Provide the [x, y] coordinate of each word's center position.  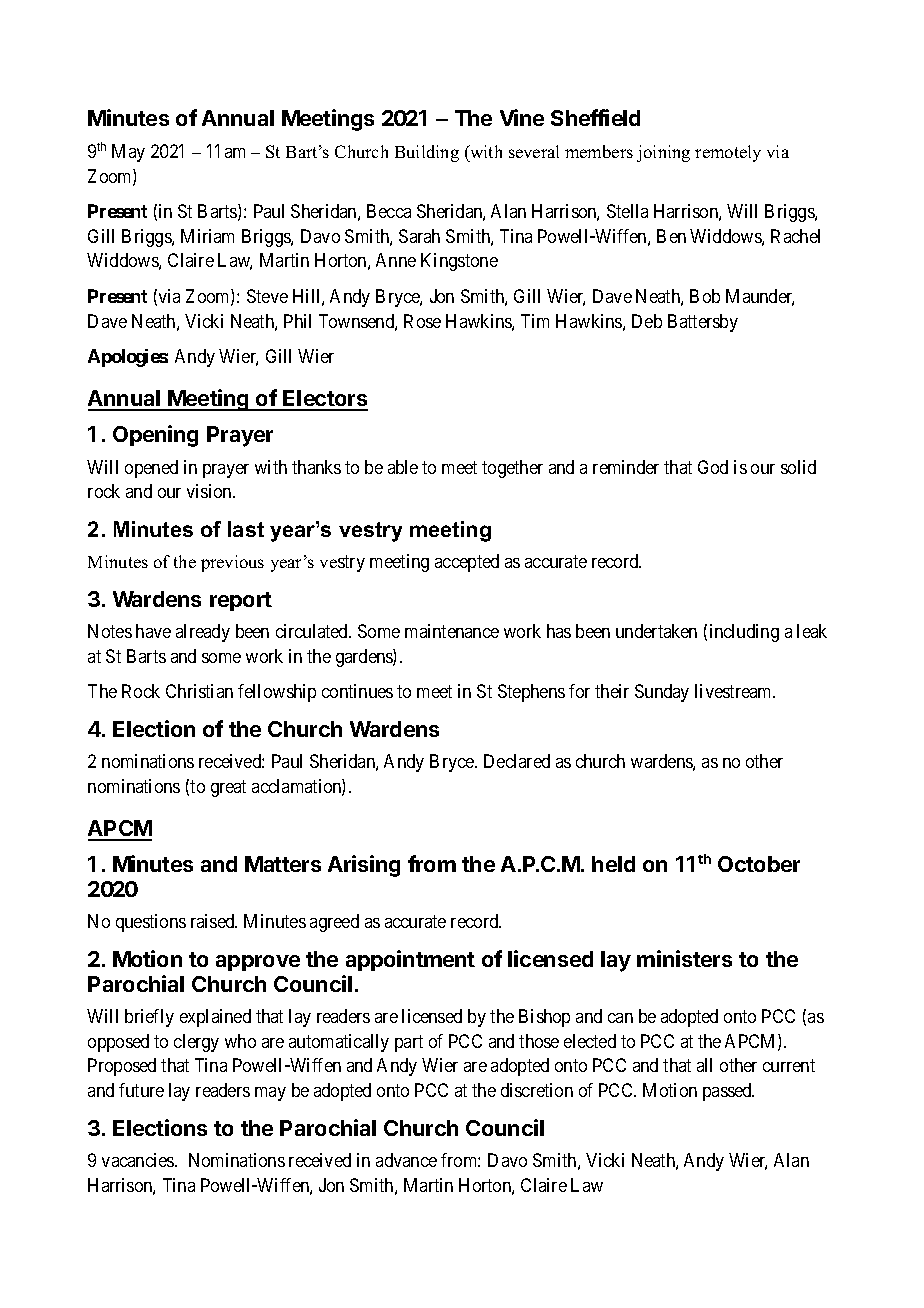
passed [728, 1092]
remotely [728, 153]
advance [406, 1160]
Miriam [207, 236]
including [744, 633]
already [203, 633]
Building [427, 153]
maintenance [452, 631]
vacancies [139, 1160]
